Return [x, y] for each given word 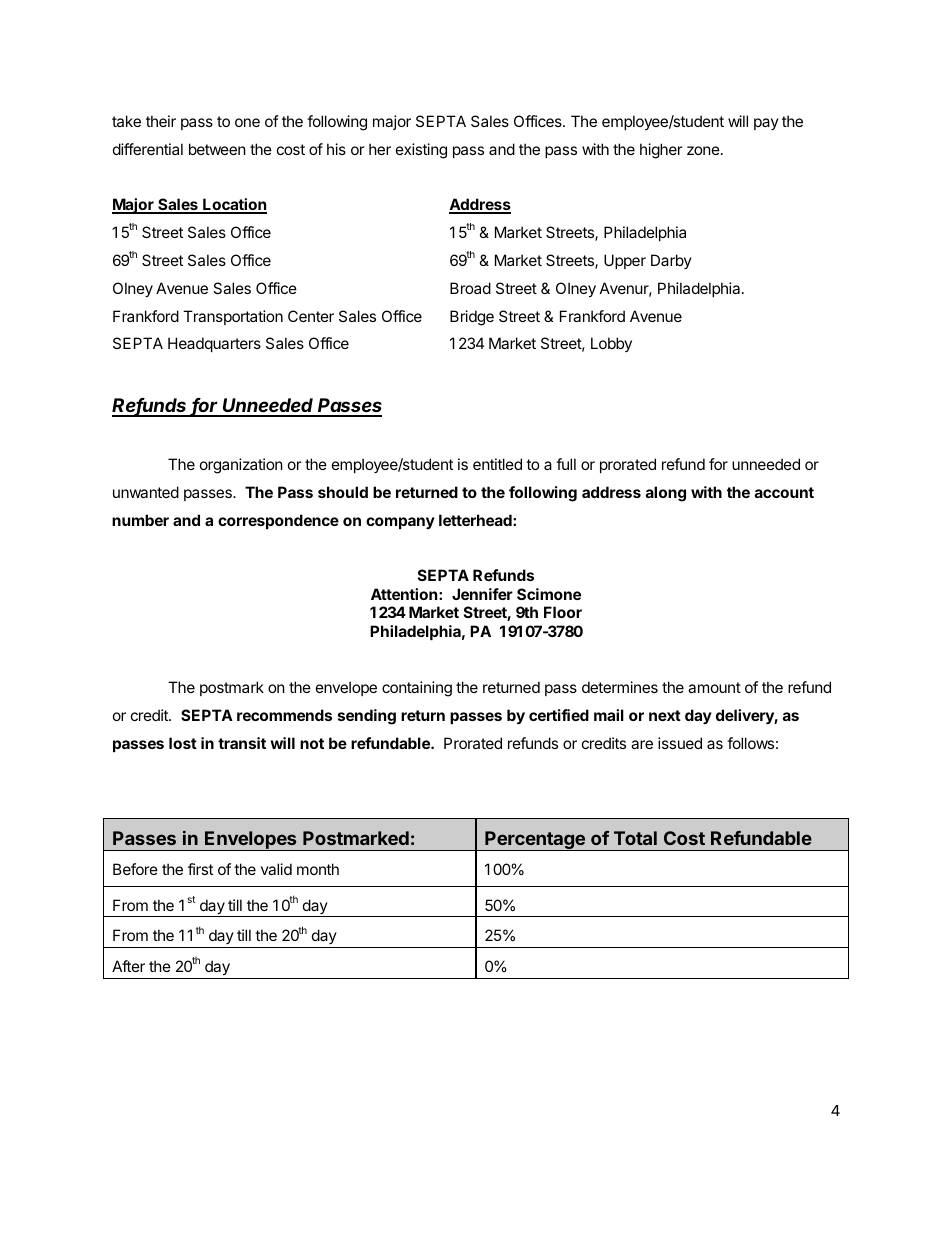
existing [421, 151]
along [666, 494]
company [400, 523]
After [128, 966]
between [217, 149]
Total [635, 838]
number [140, 520]
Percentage [535, 841]
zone [703, 150]
